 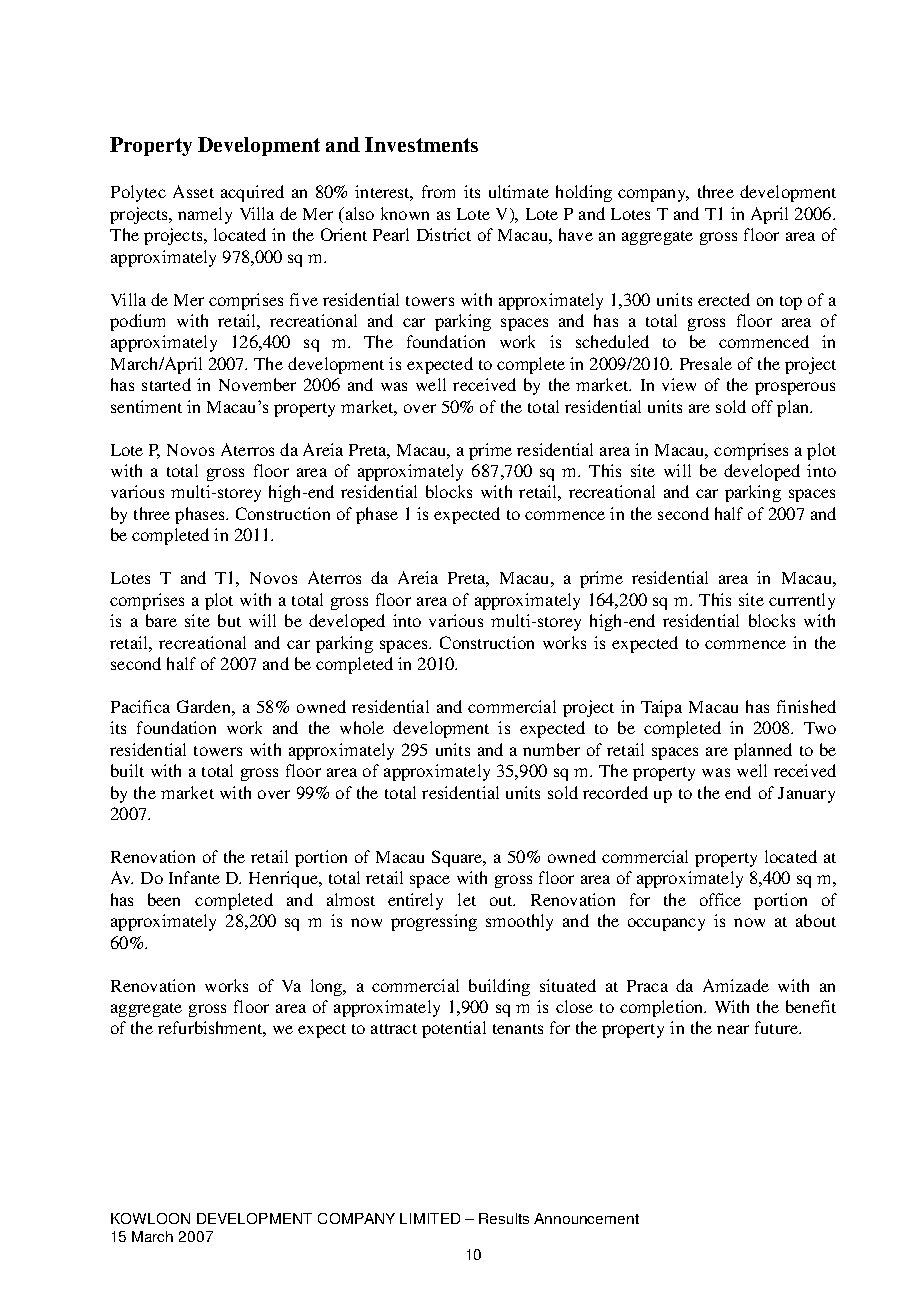 I want to click on from, so click(x=438, y=191).
